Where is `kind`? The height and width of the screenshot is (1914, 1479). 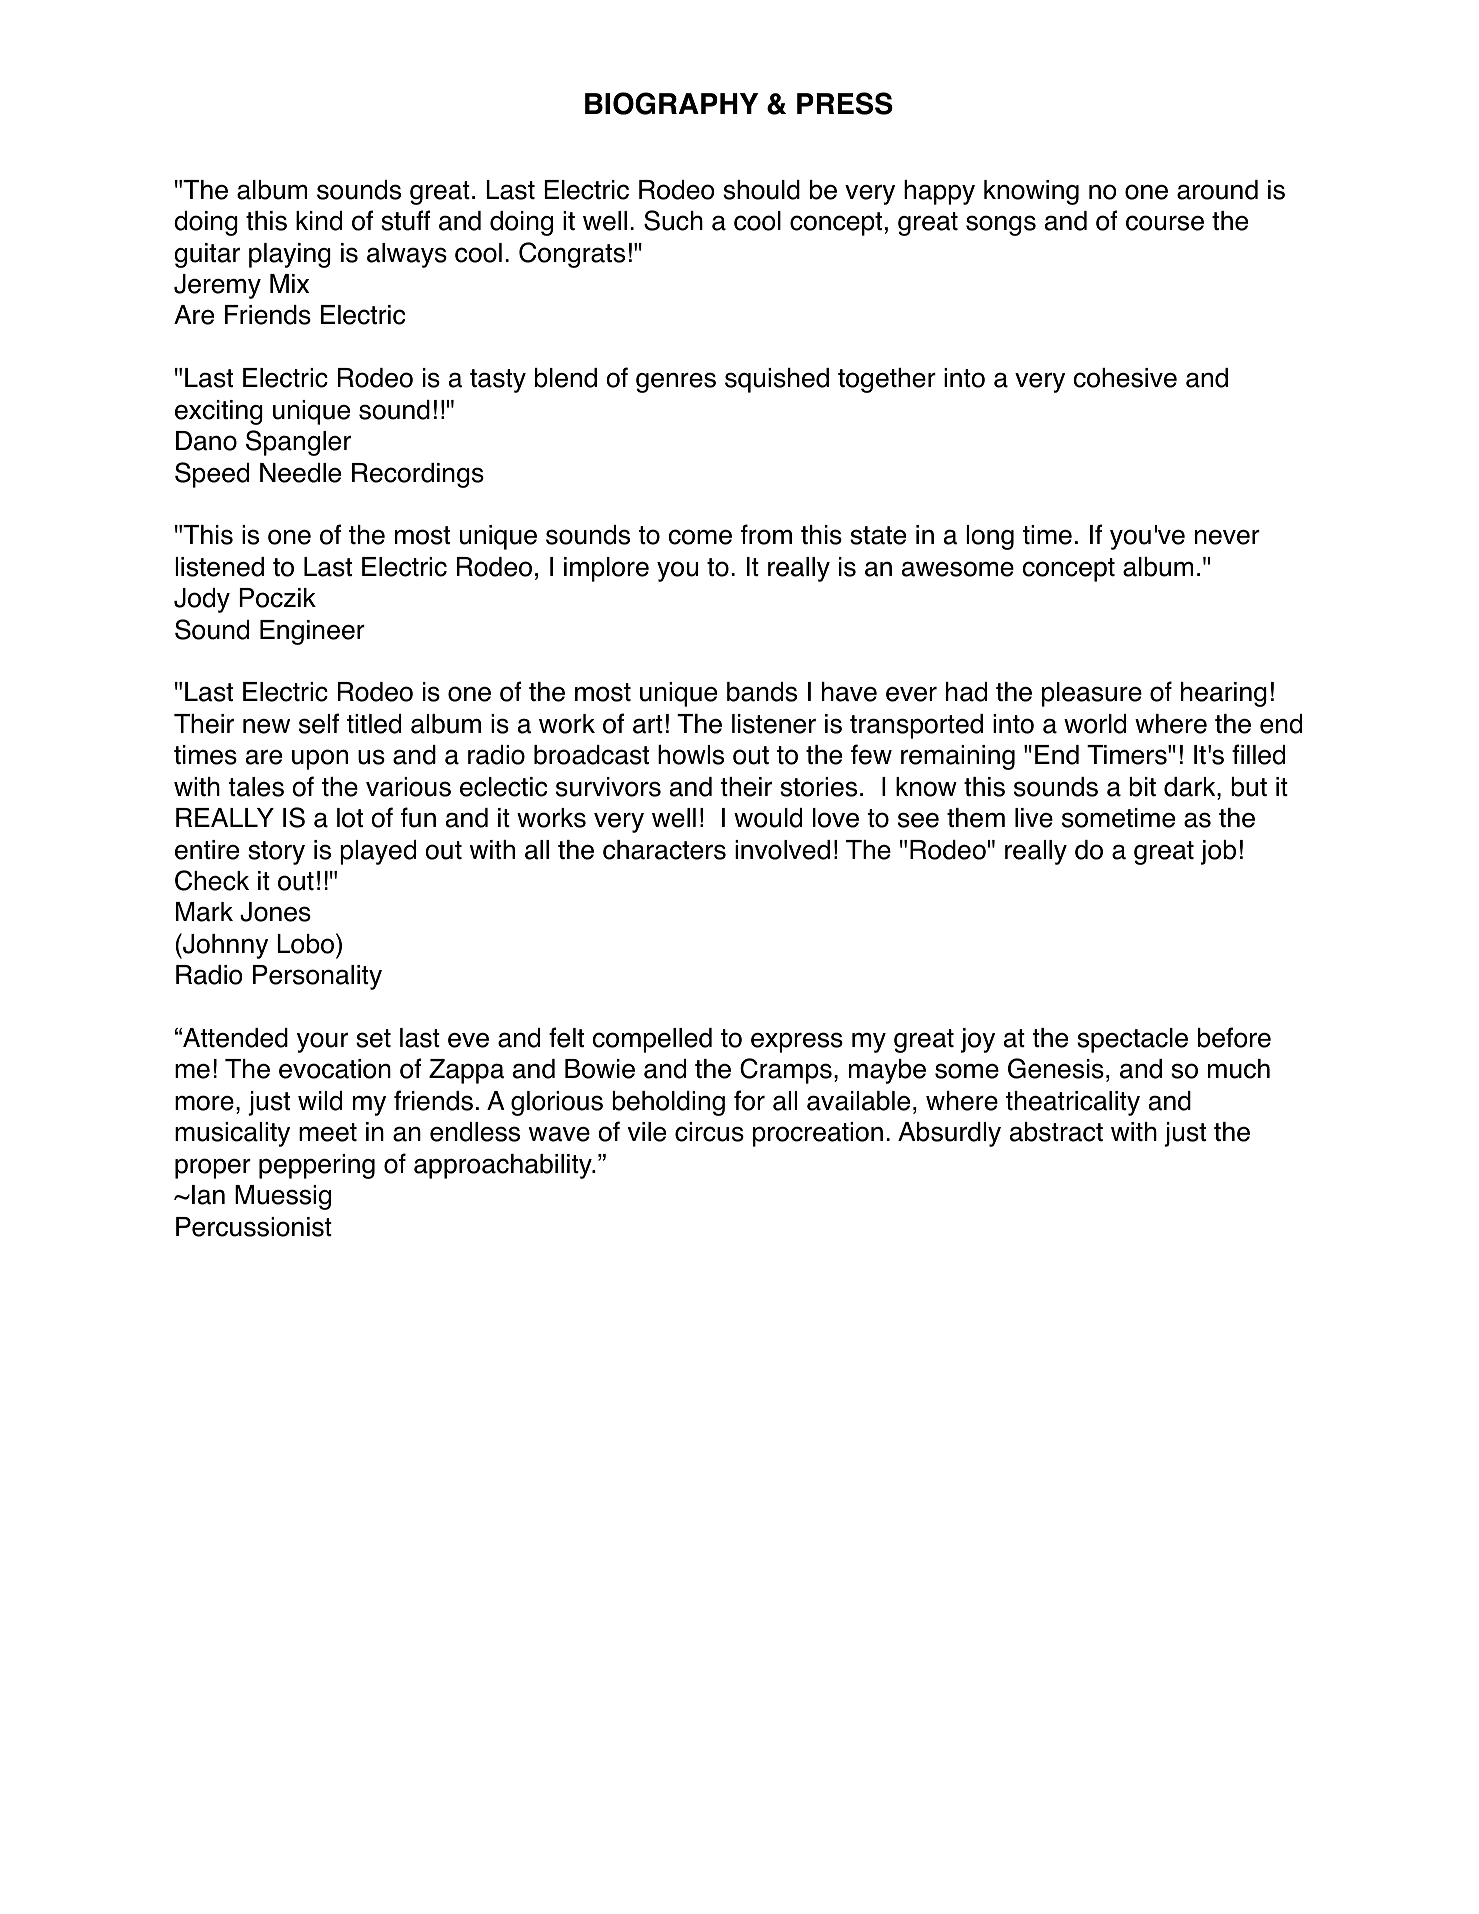 kind is located at coordinates (319, 221).
